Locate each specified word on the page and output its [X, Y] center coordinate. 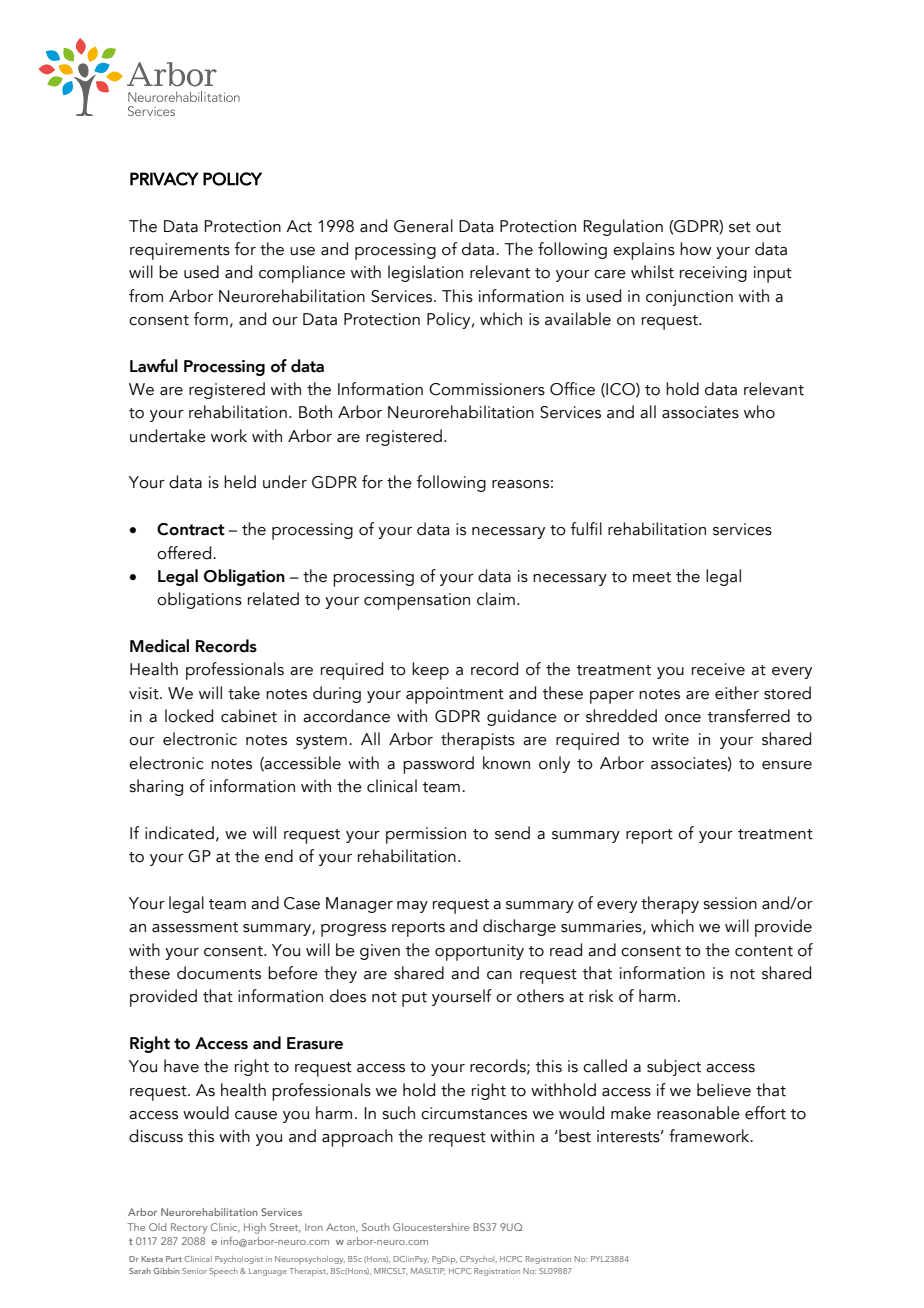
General [423, 226]
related [273, 599]
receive [718, 669]
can [499, 975]
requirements [180, 251]
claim [496, 599]
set [740, 227]
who [759, 412]
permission [426, 835]
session [730, 903]
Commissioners [487, 389]
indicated [179, 833]
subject [674, 1067]
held [240, 482]
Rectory [189, 1228]
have [181, 1066]
